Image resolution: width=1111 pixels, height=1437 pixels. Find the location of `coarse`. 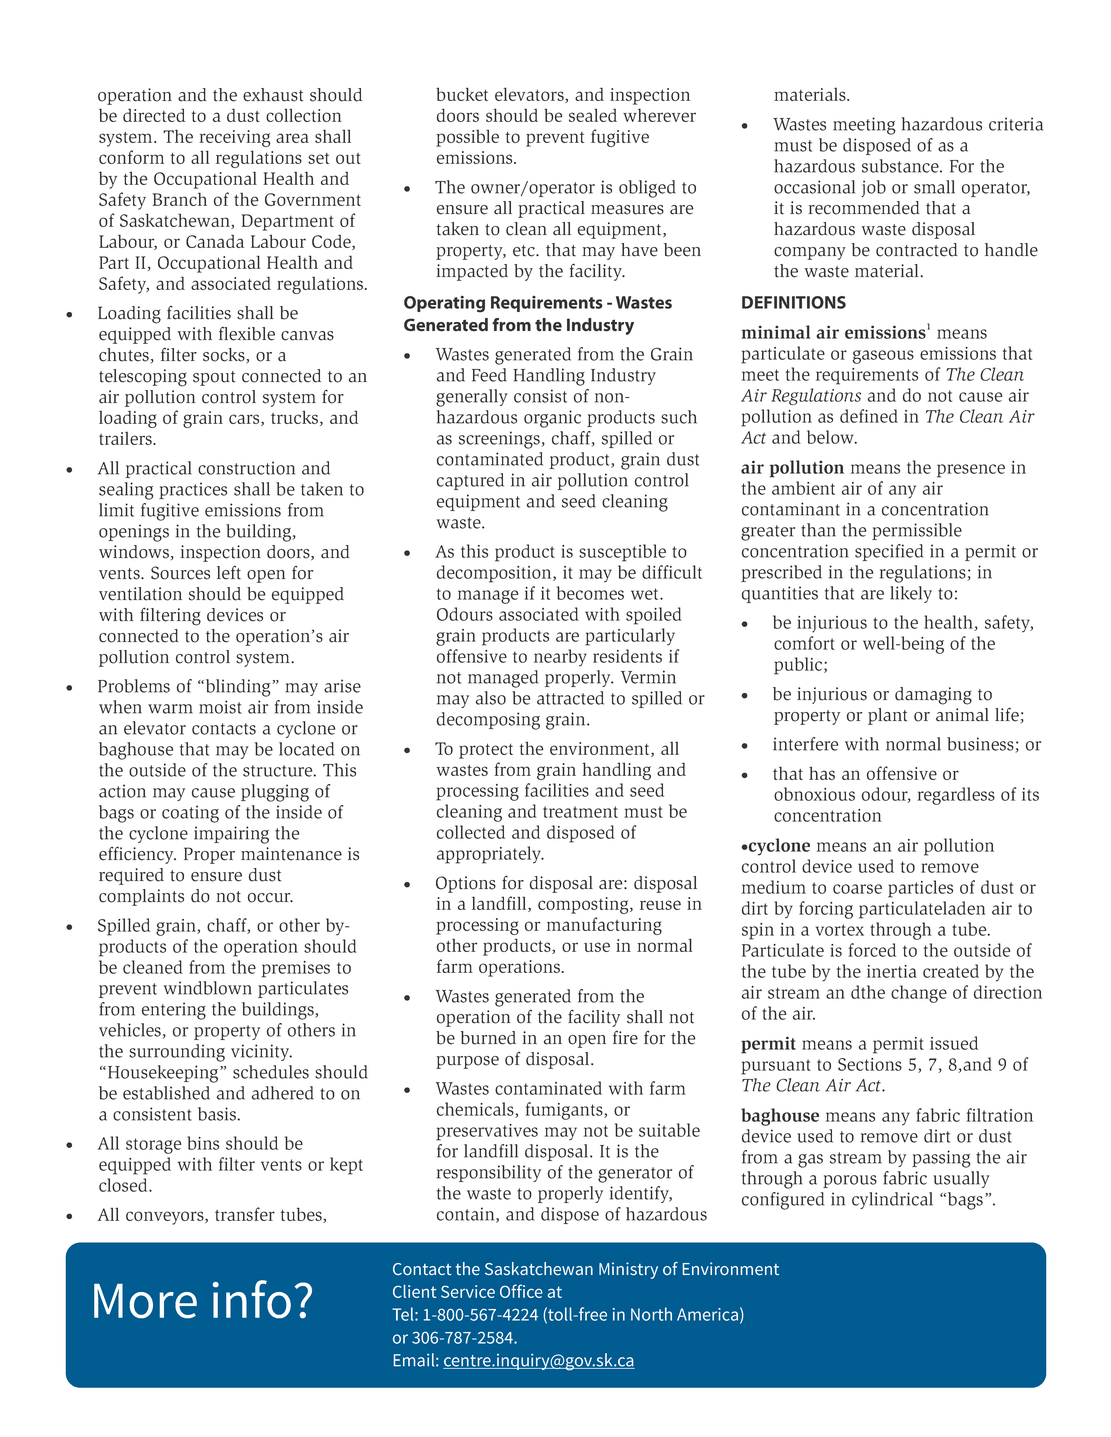

coarse is located at coordinates (857, 889).
